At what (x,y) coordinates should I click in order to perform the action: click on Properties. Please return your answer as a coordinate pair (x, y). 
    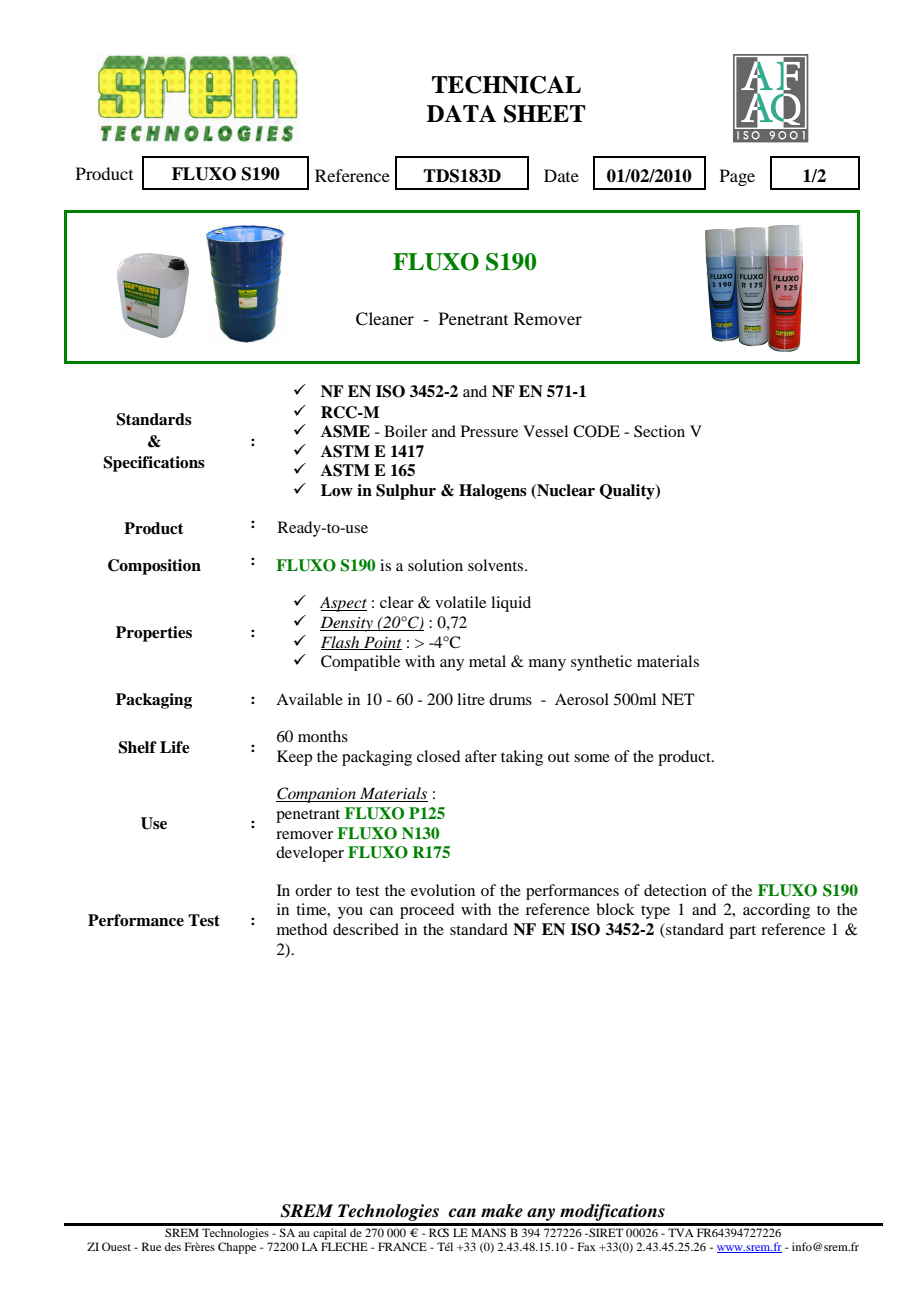
    Looking at the image, I should click on (154, 634).
